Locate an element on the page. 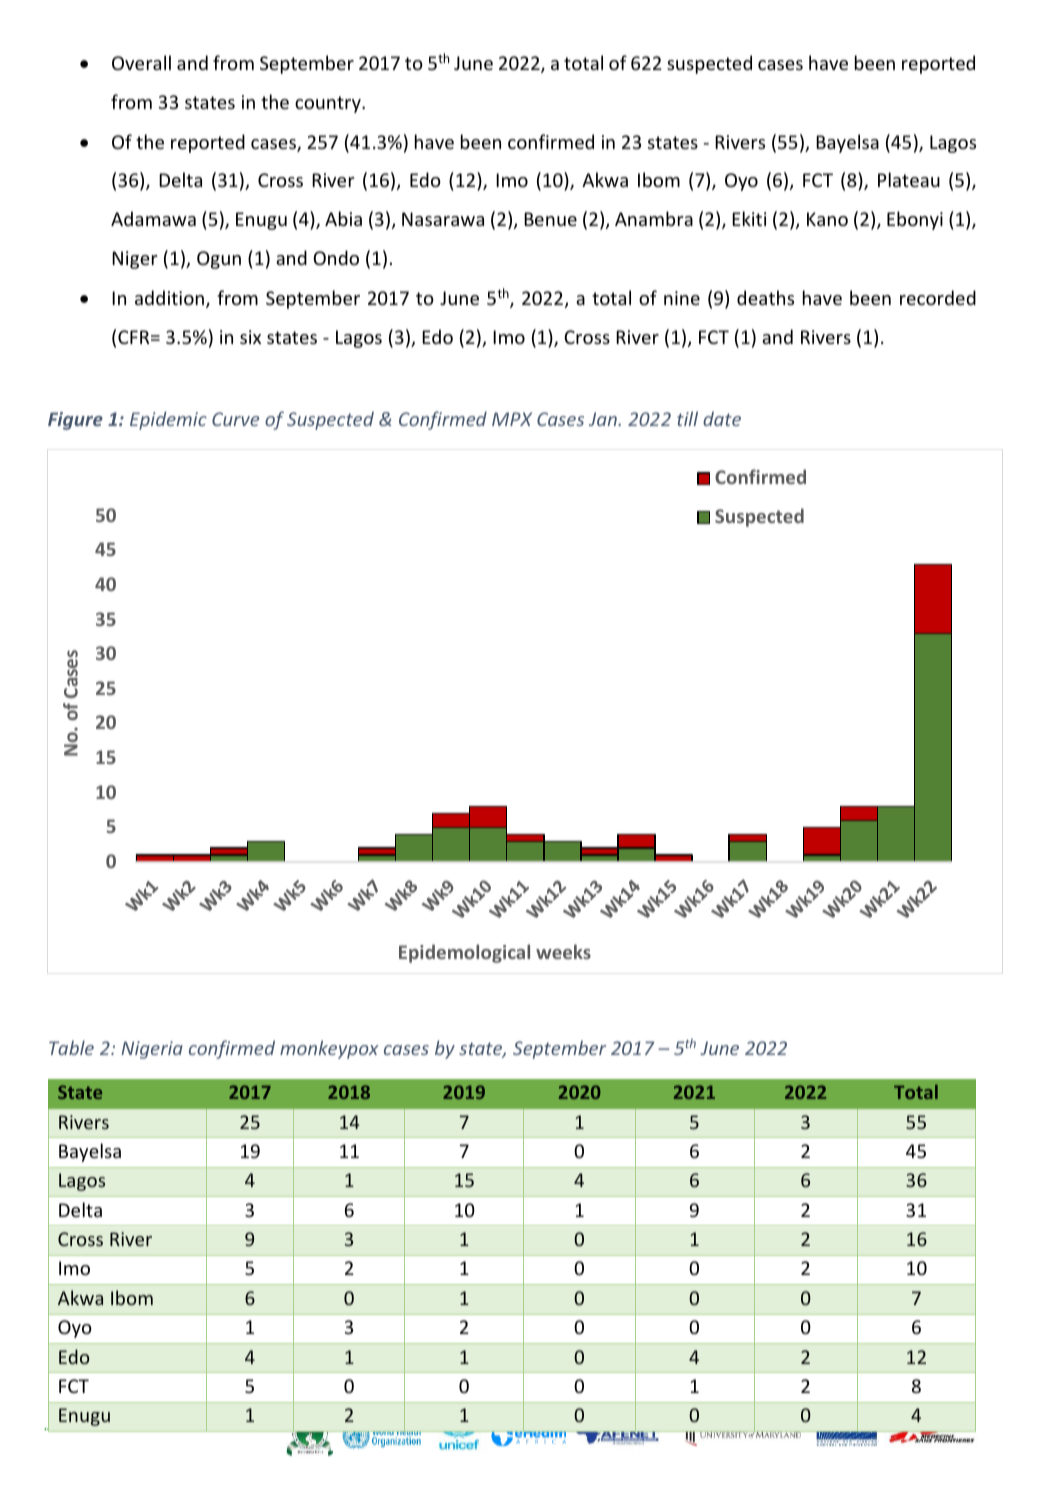 Image resolution: width=1050 pixels, height=1486 pixels. PROTECTING is located at coordinates (86, 1426).
